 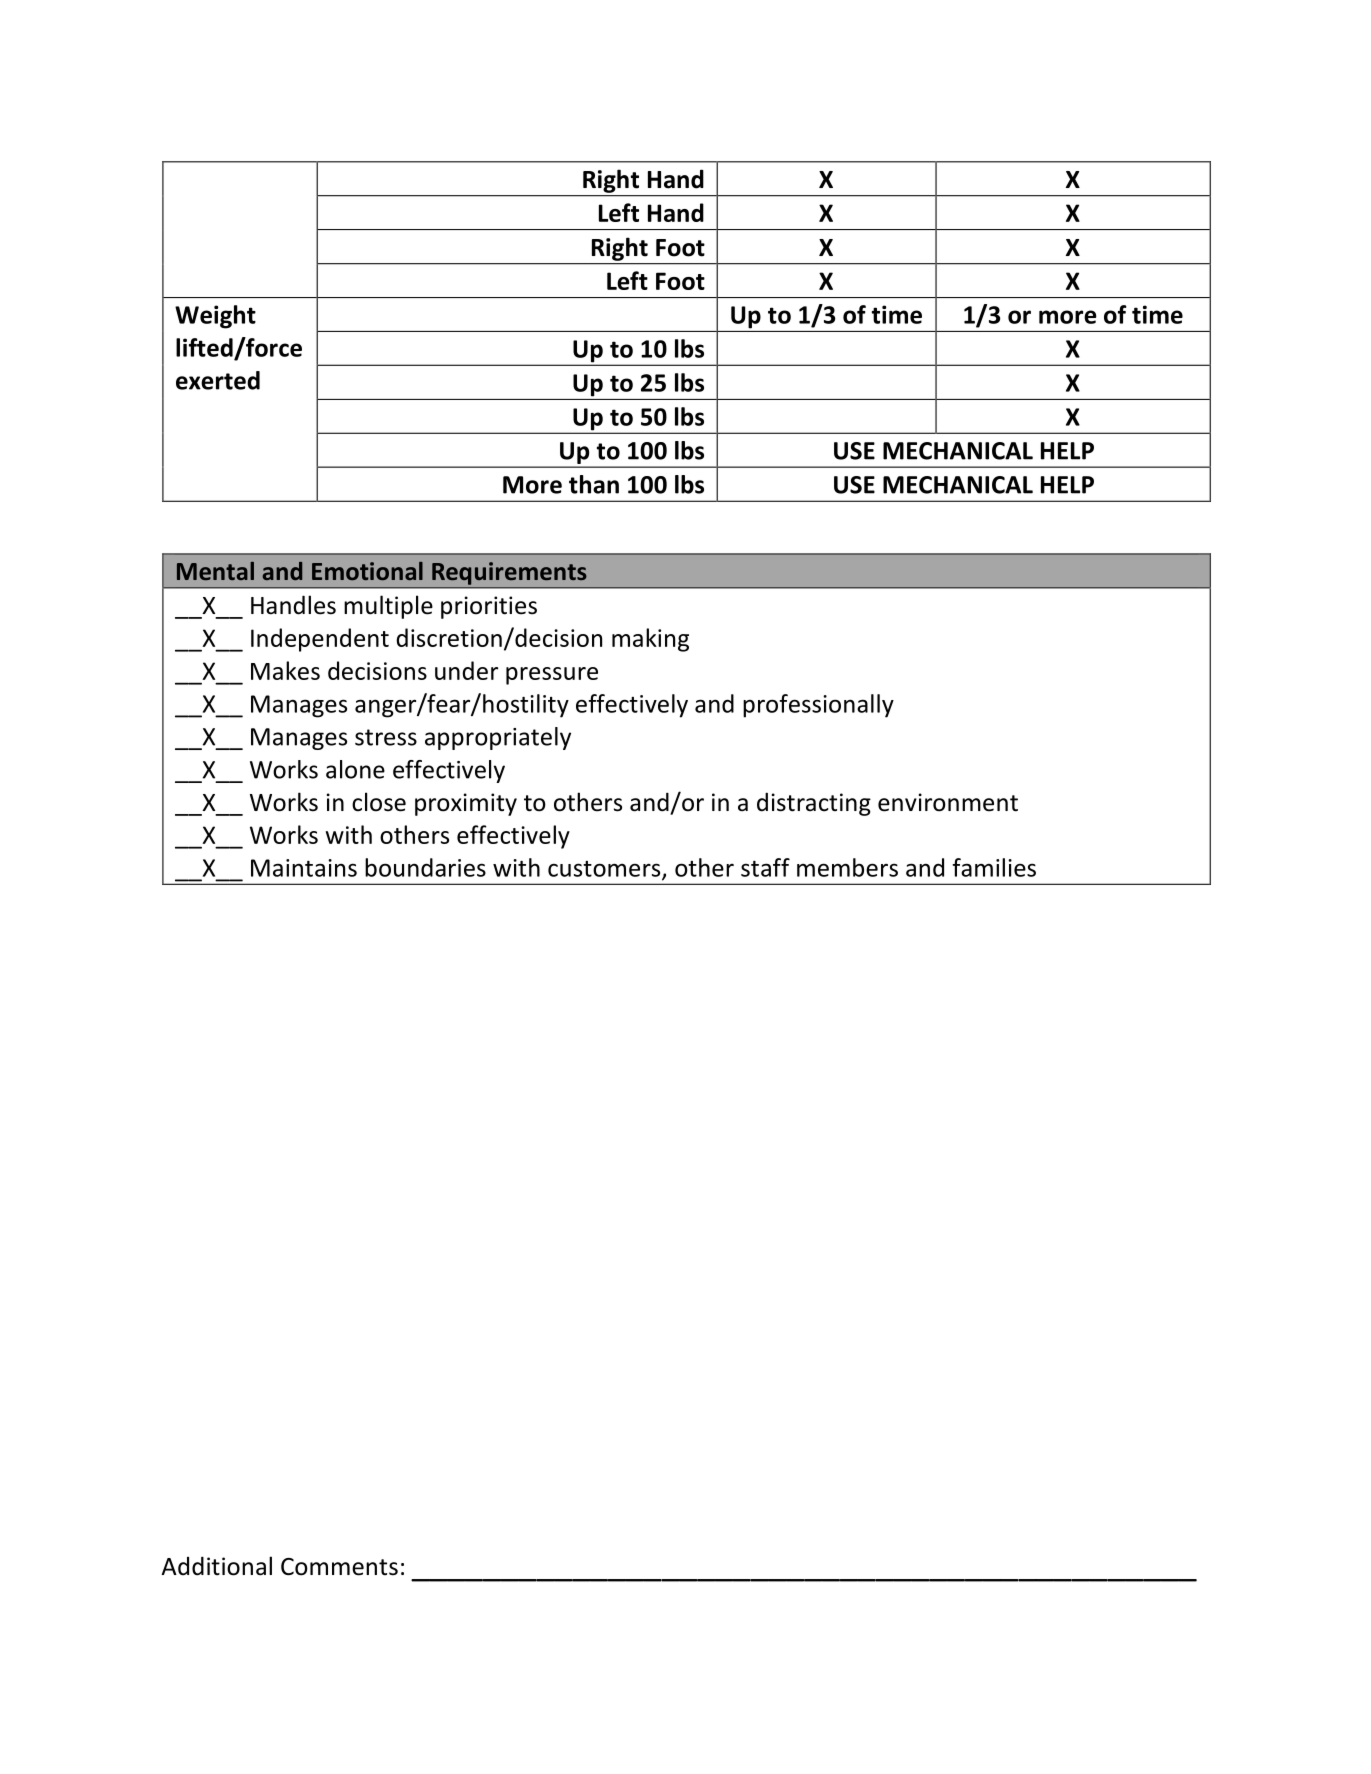 I want to click on Maintains, so click(x=304, y=868).
